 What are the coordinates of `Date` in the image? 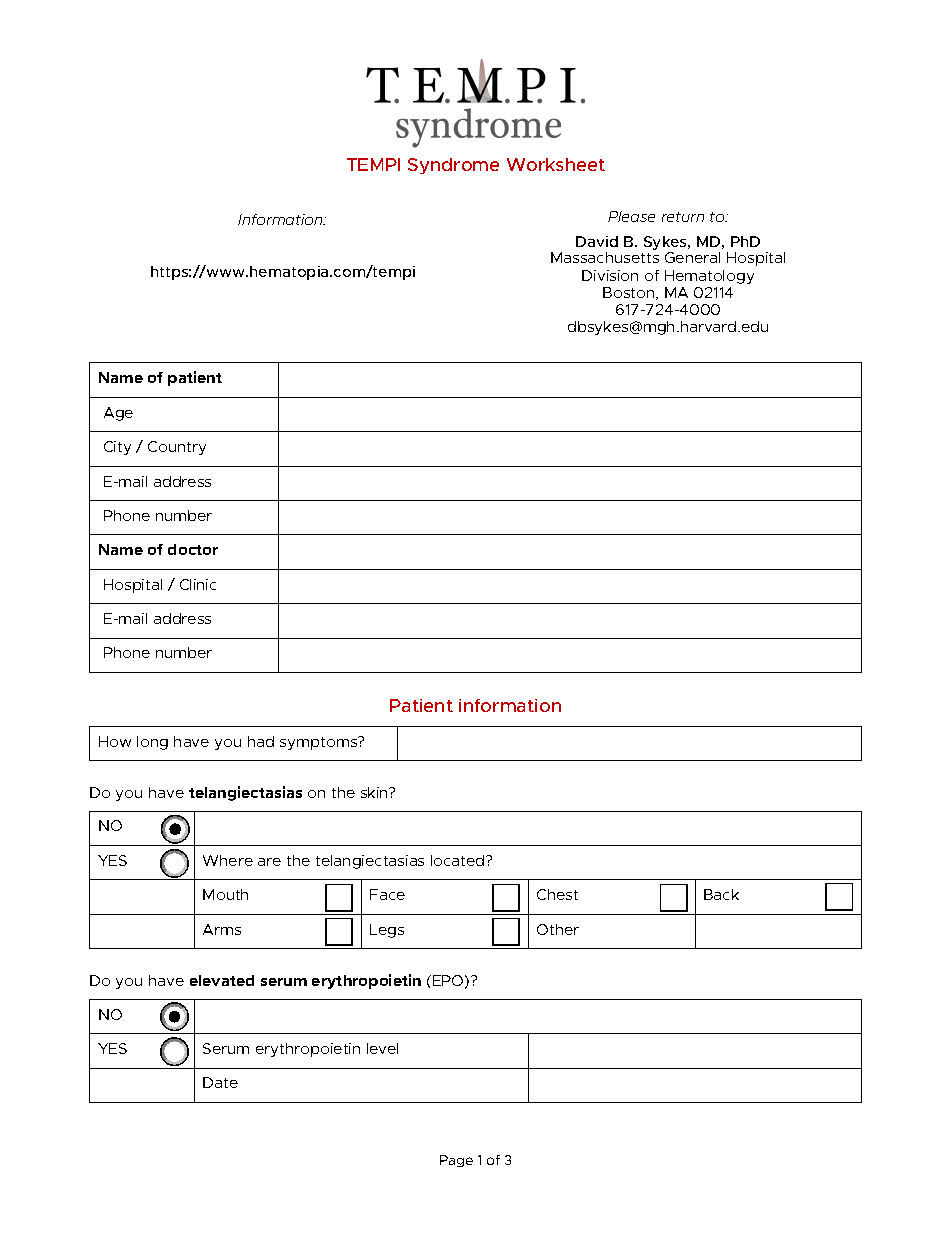 It's located at (220, 1082).
